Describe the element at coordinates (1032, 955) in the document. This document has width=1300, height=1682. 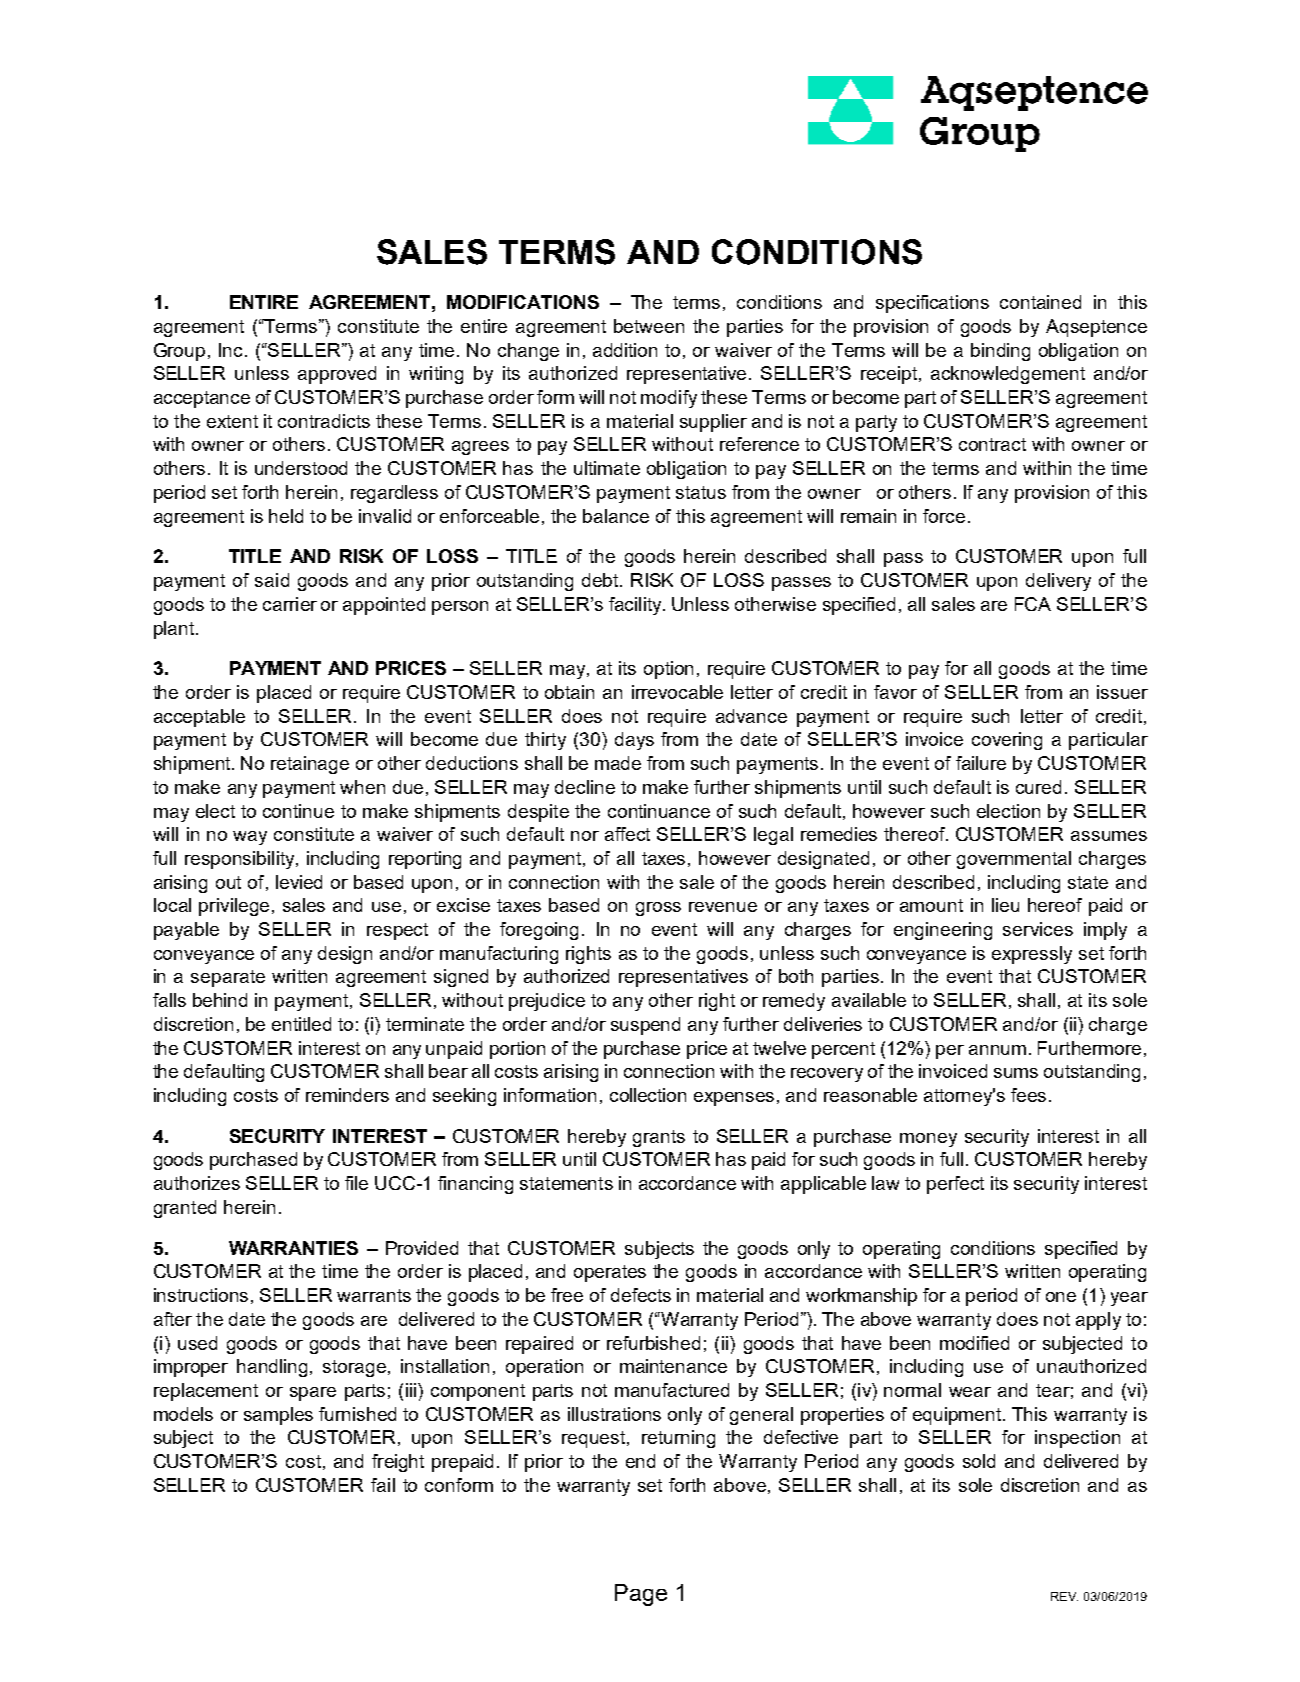
I see `expressly` at that location.
